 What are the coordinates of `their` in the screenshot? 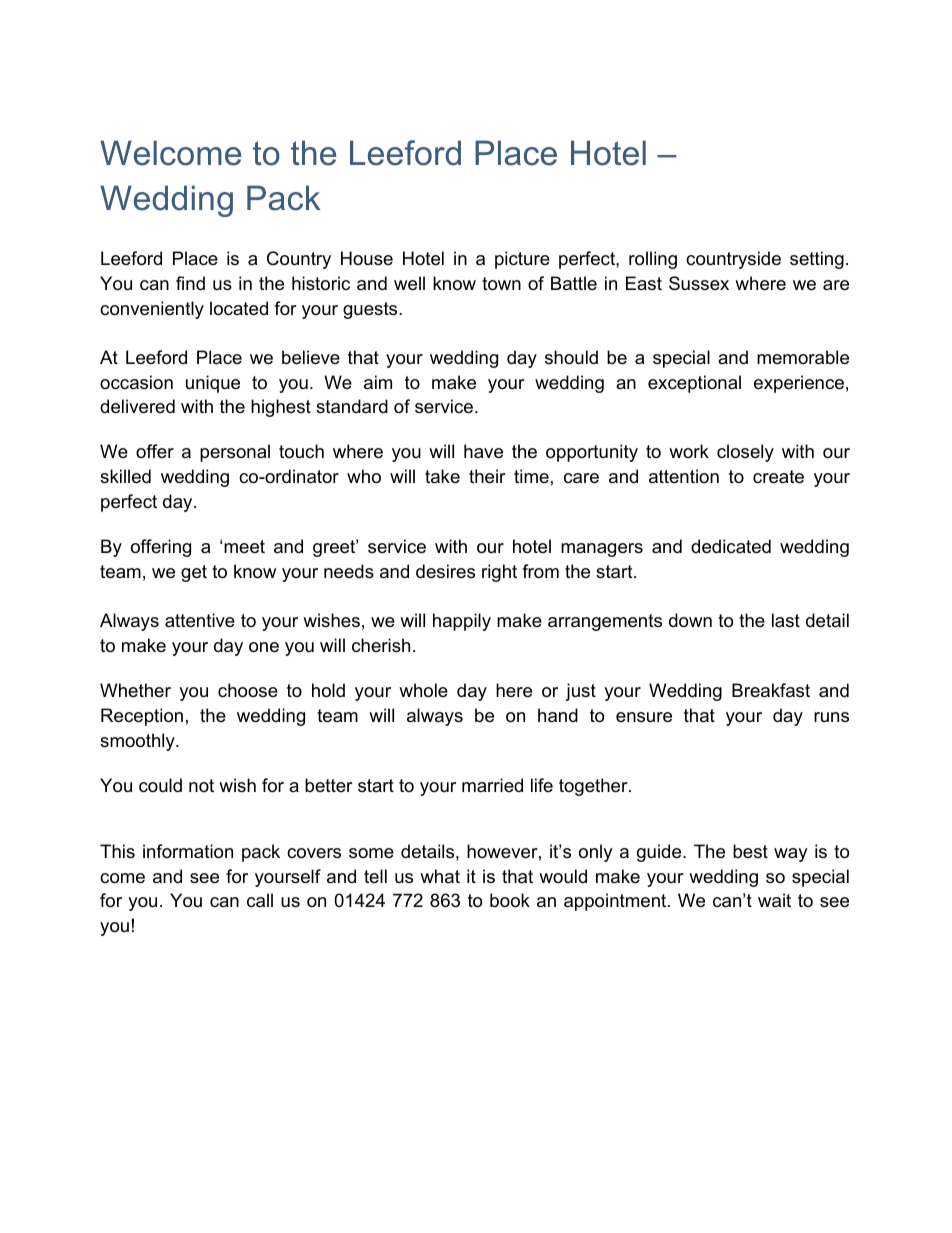 It's located at (487, 476).
